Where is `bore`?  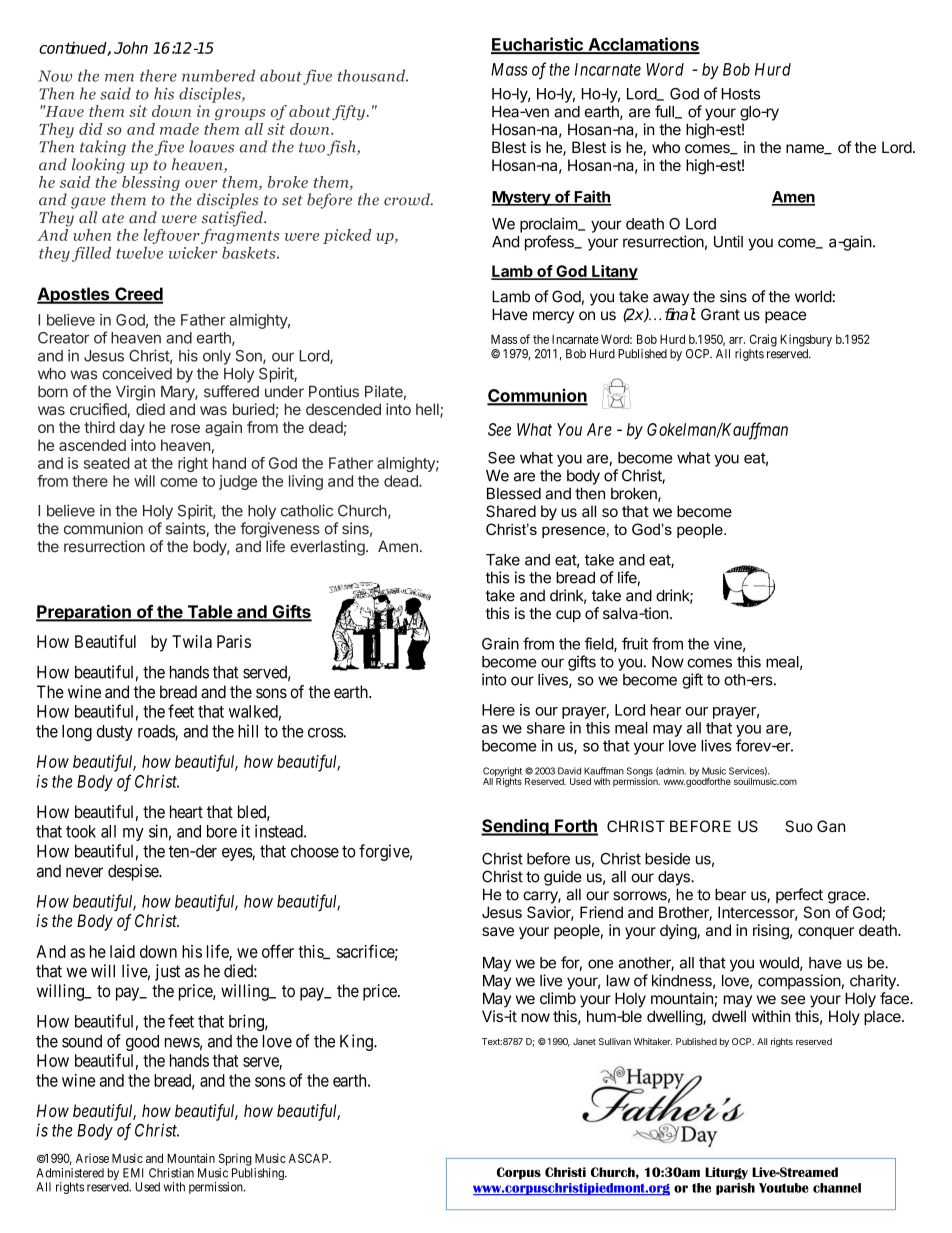
bore is located at coordinates (222, 831).
